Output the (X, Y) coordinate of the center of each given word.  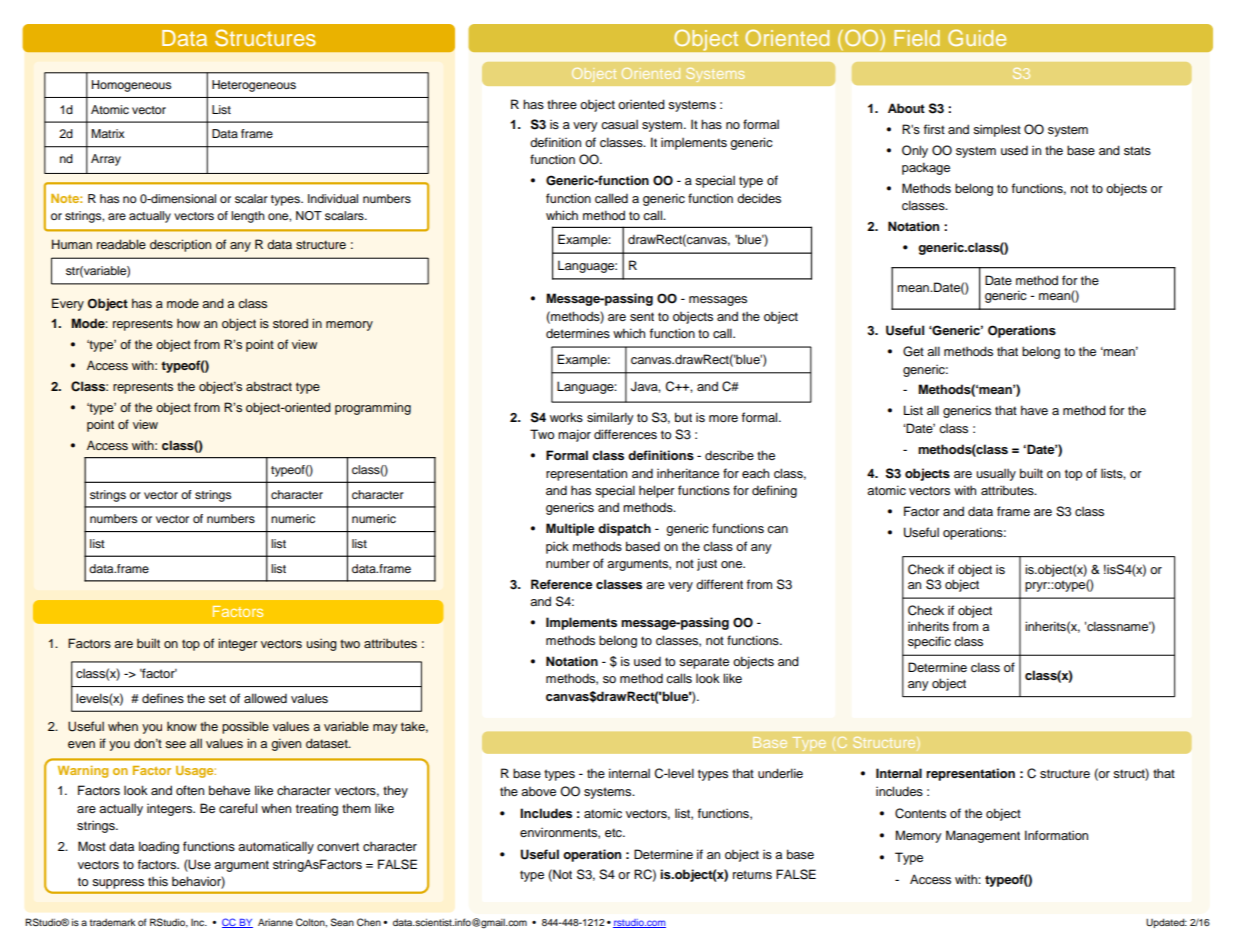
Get (913, 351)
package (926, 168)
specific (929, 642)
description (180, 245)
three (562, 104)
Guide (977, 37)
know (182, 726)
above (538, 791)
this (158, 881)
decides (759, 198)
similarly (610, 418)
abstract (269, 386)
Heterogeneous (254, 86)
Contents (920, 813)
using (321, 644)
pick (557, 547)
